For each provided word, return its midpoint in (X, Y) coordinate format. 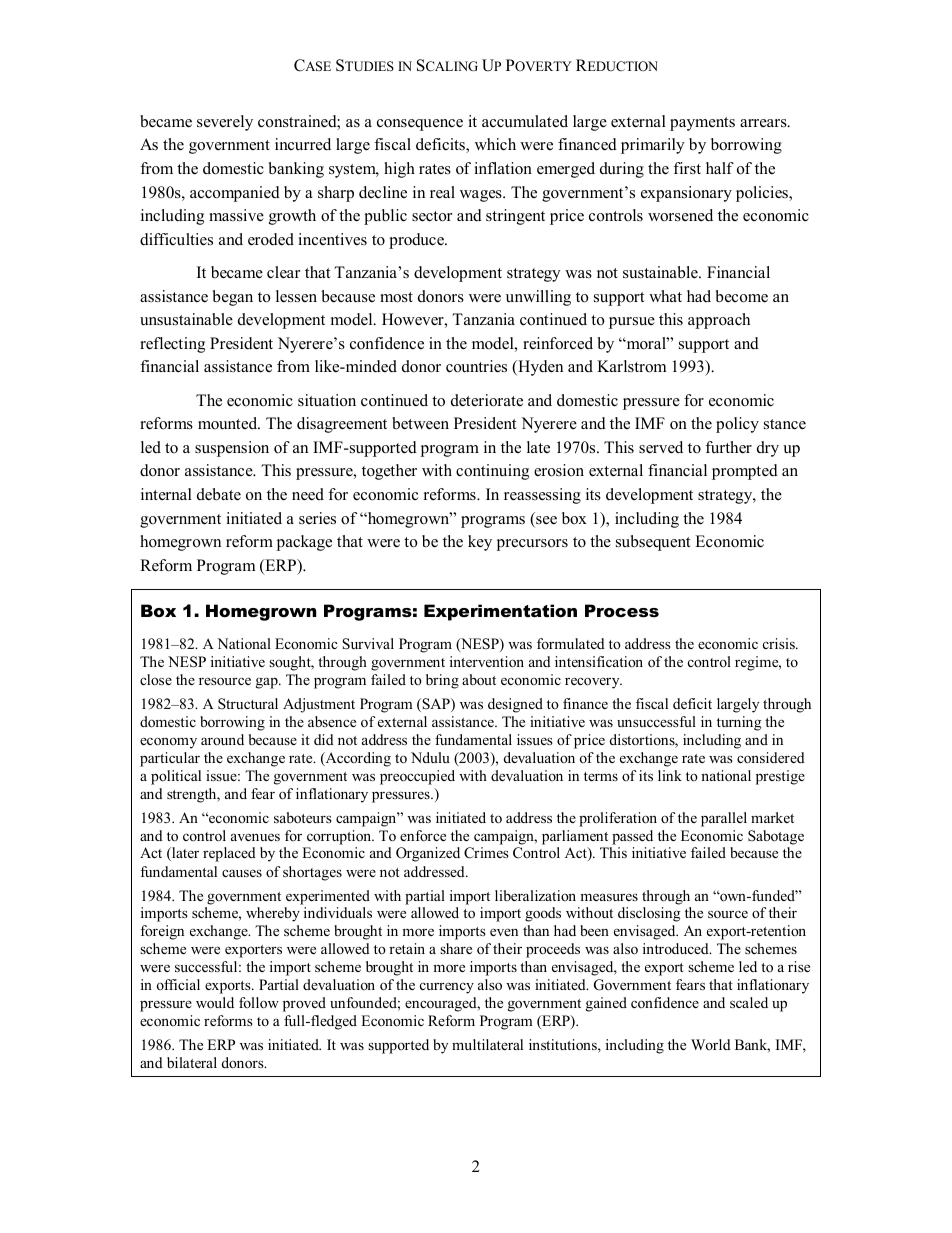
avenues (255, 837)
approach (719, 321)
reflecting (172, 345)
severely (225, 123)
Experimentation (500, 612)
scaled (749, 1002)
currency (447, 988)
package (304, 543)
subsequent (653, 543)
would (215, 1002)
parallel (724, 819)
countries (476, 366)
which (495, 144)
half (720, 168)
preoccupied (417, 777)
